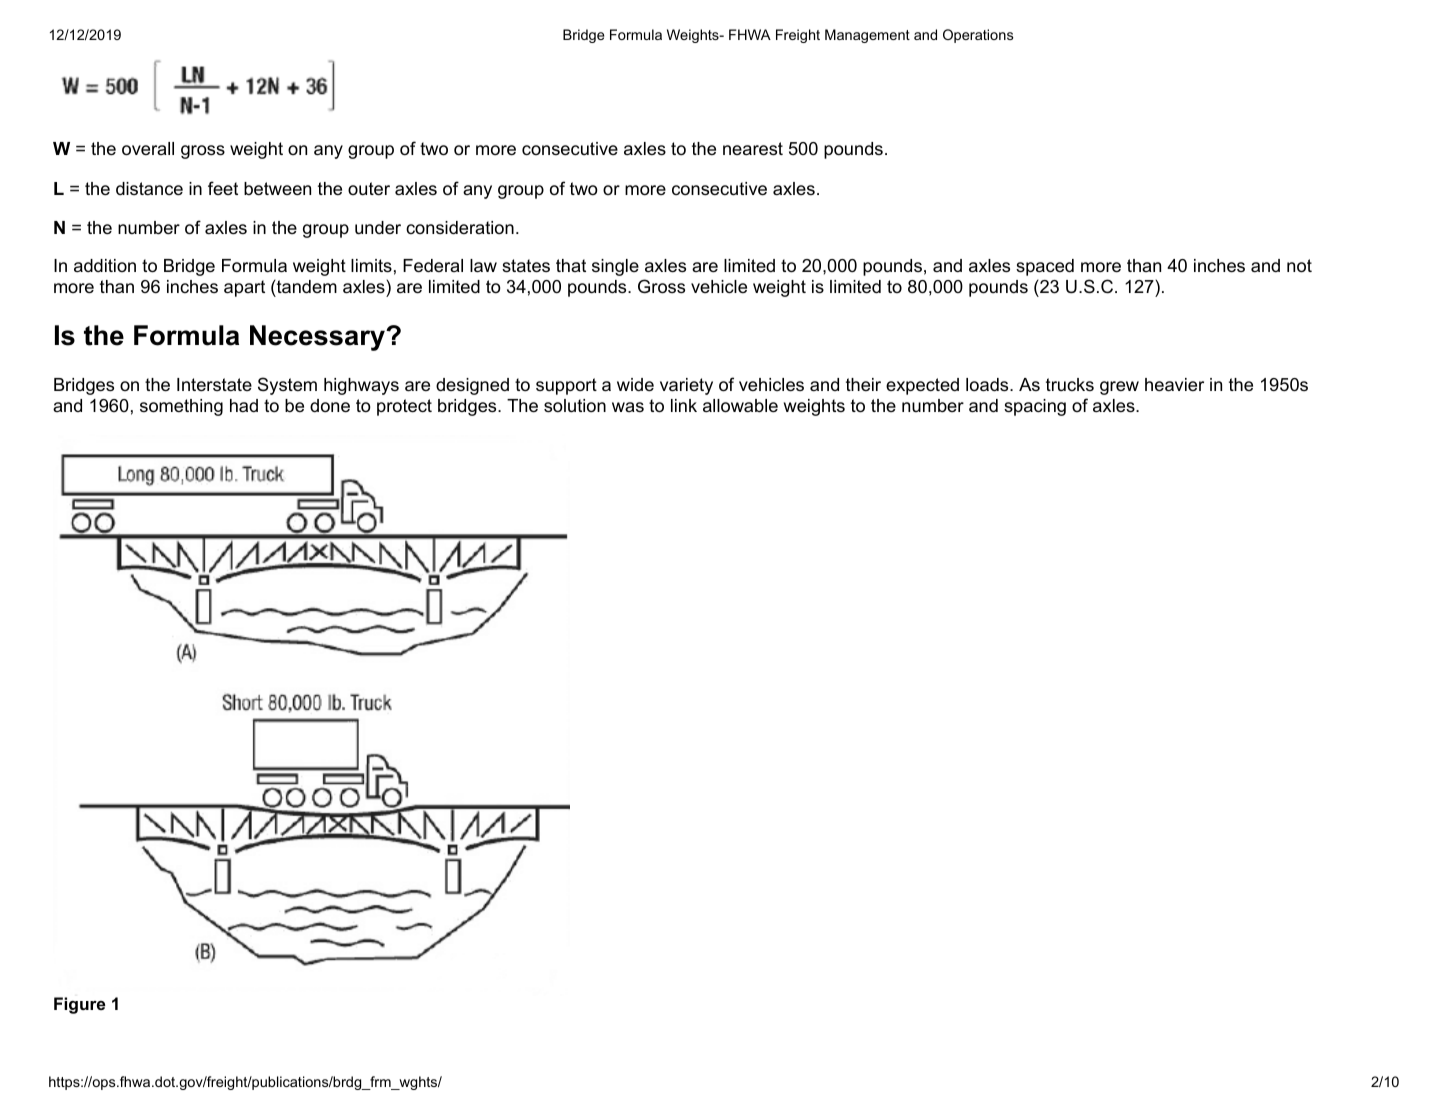 This image has width=1448, height=1119. Describe the element at coordinates (181, 407) in the image. I see `something` at that location.
